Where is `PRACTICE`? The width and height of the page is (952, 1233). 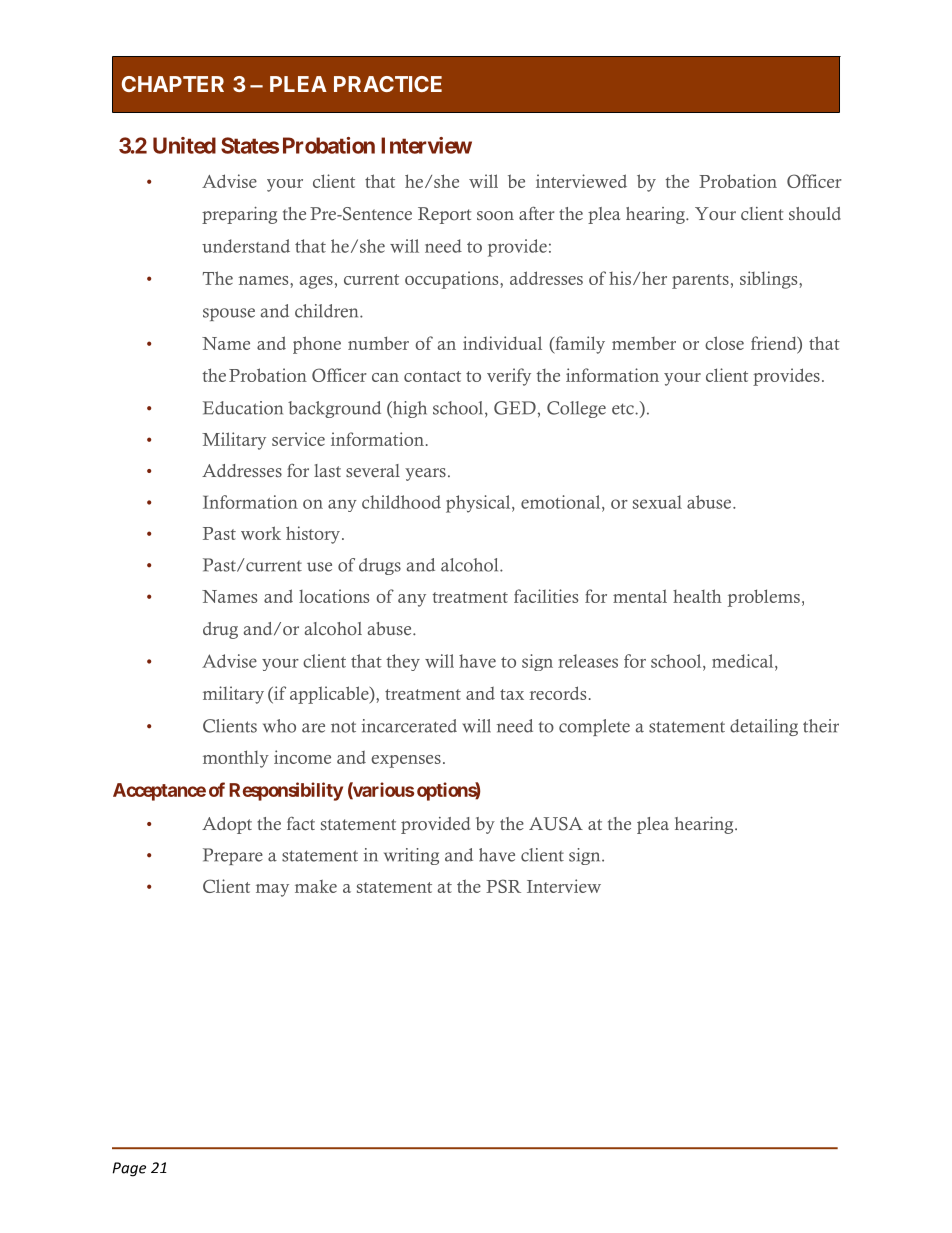 PRACTICE is located at coordinates (388, 84).
